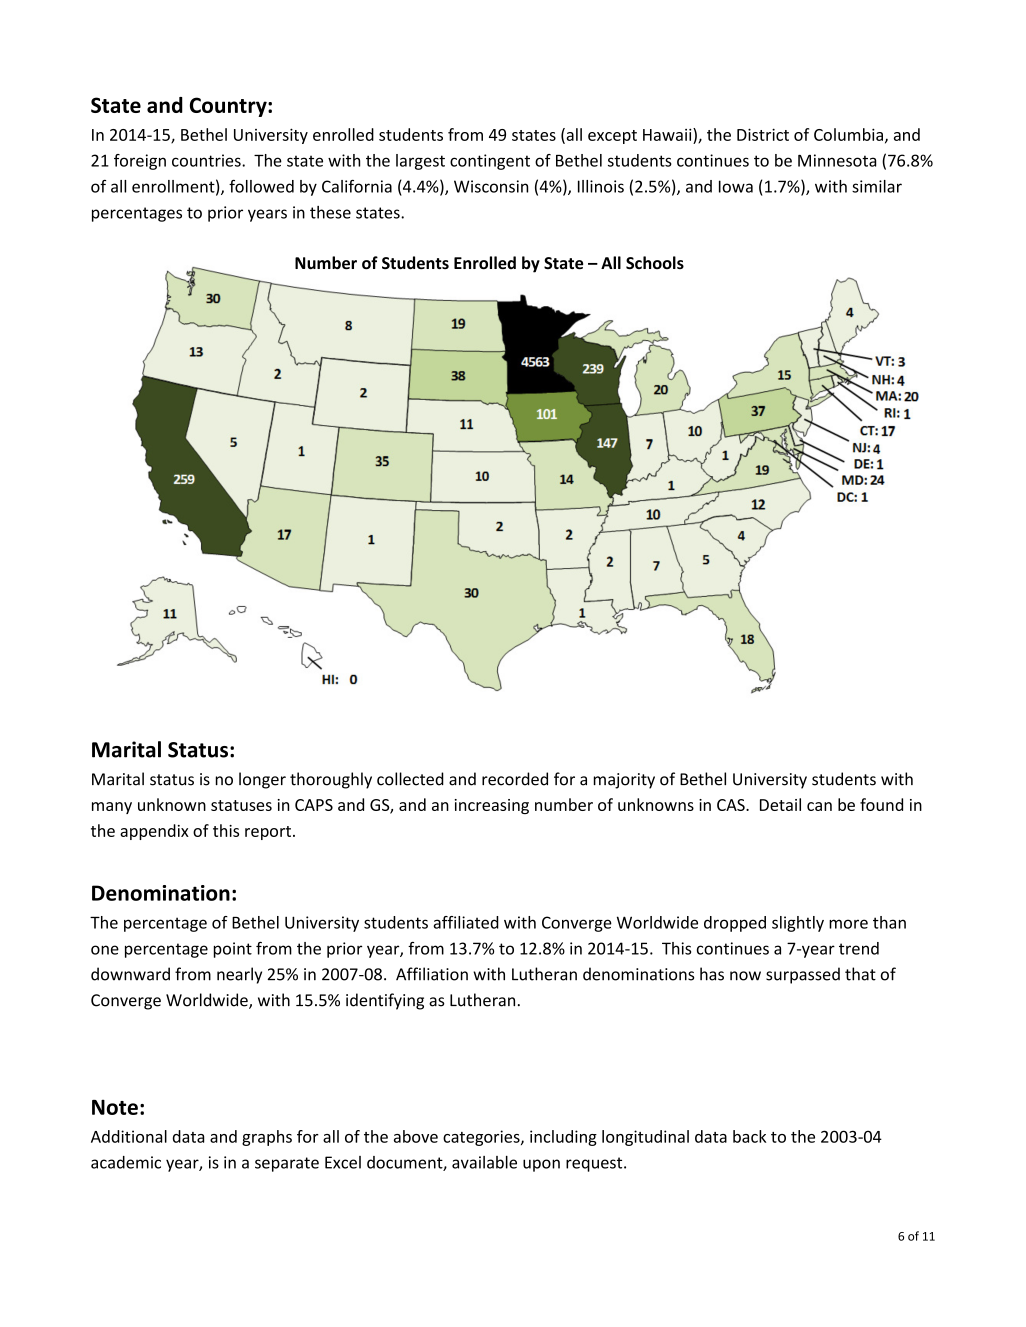 The image size is (1026, 1327). I want to click on these, so click(330, 212).
